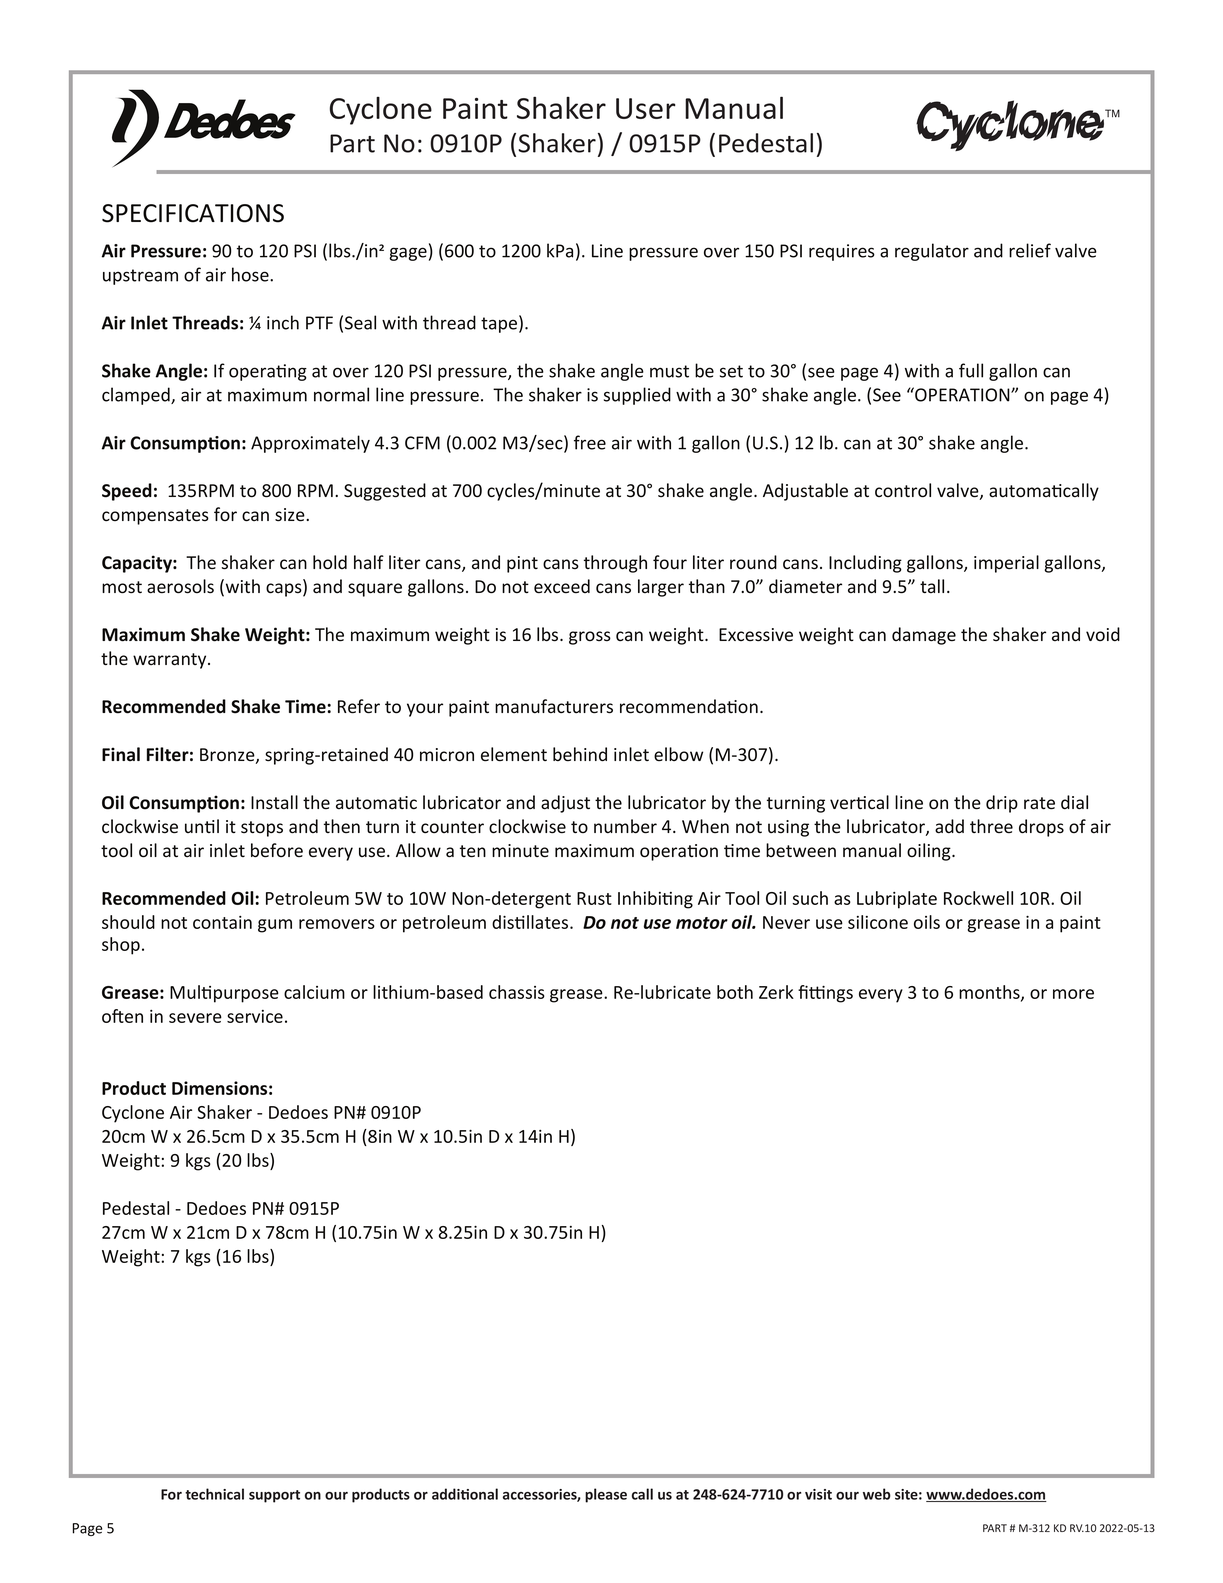 Image resolution: width=1223 pixels, height=1583 pixels. What do you see at coordinates (1006, 564) in the screenshot?
I see `imperial` at bounding box center [1006, 564].
